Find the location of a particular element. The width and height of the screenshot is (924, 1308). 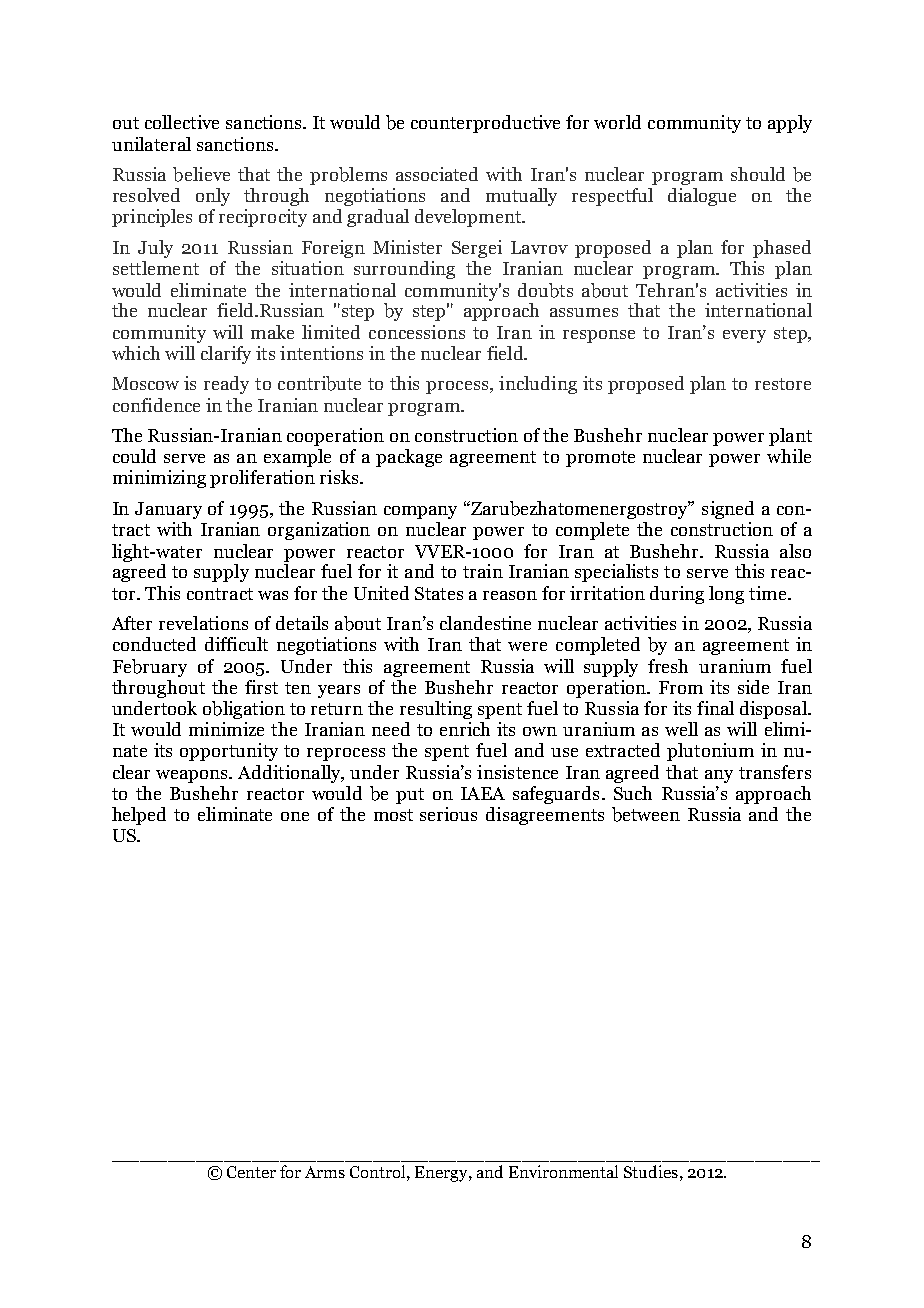

between is located at coordinates (646, 814).
